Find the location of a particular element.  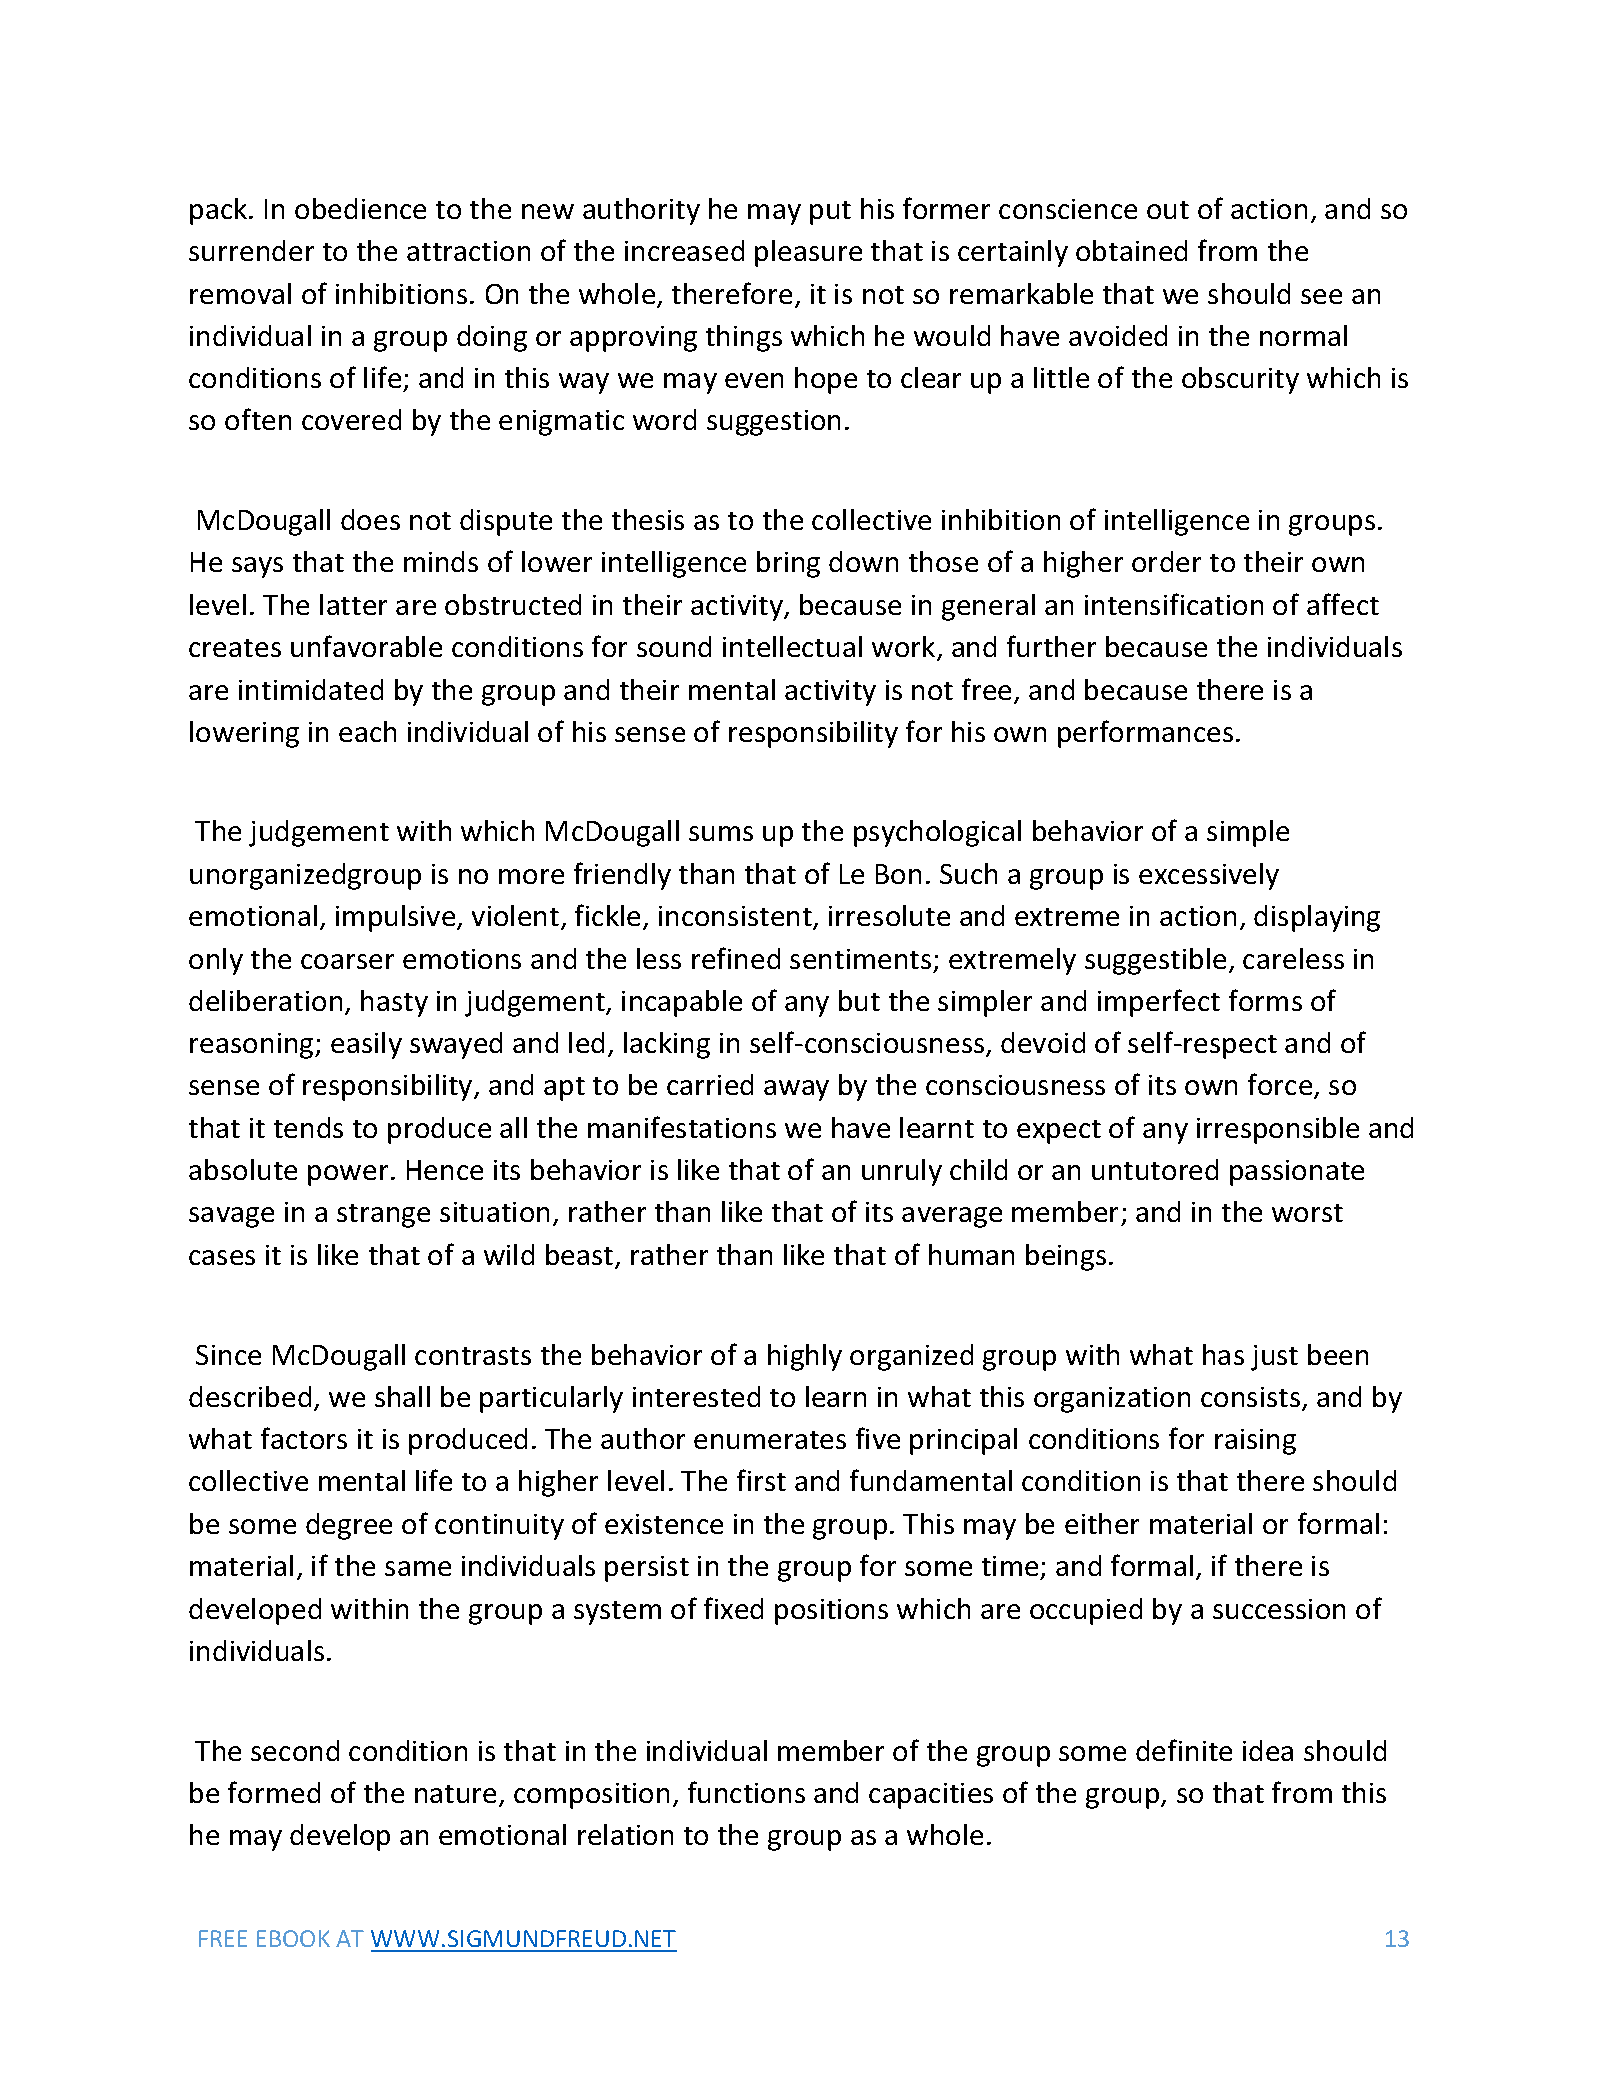

EBOOK is located at coordinates (293, 1938).
